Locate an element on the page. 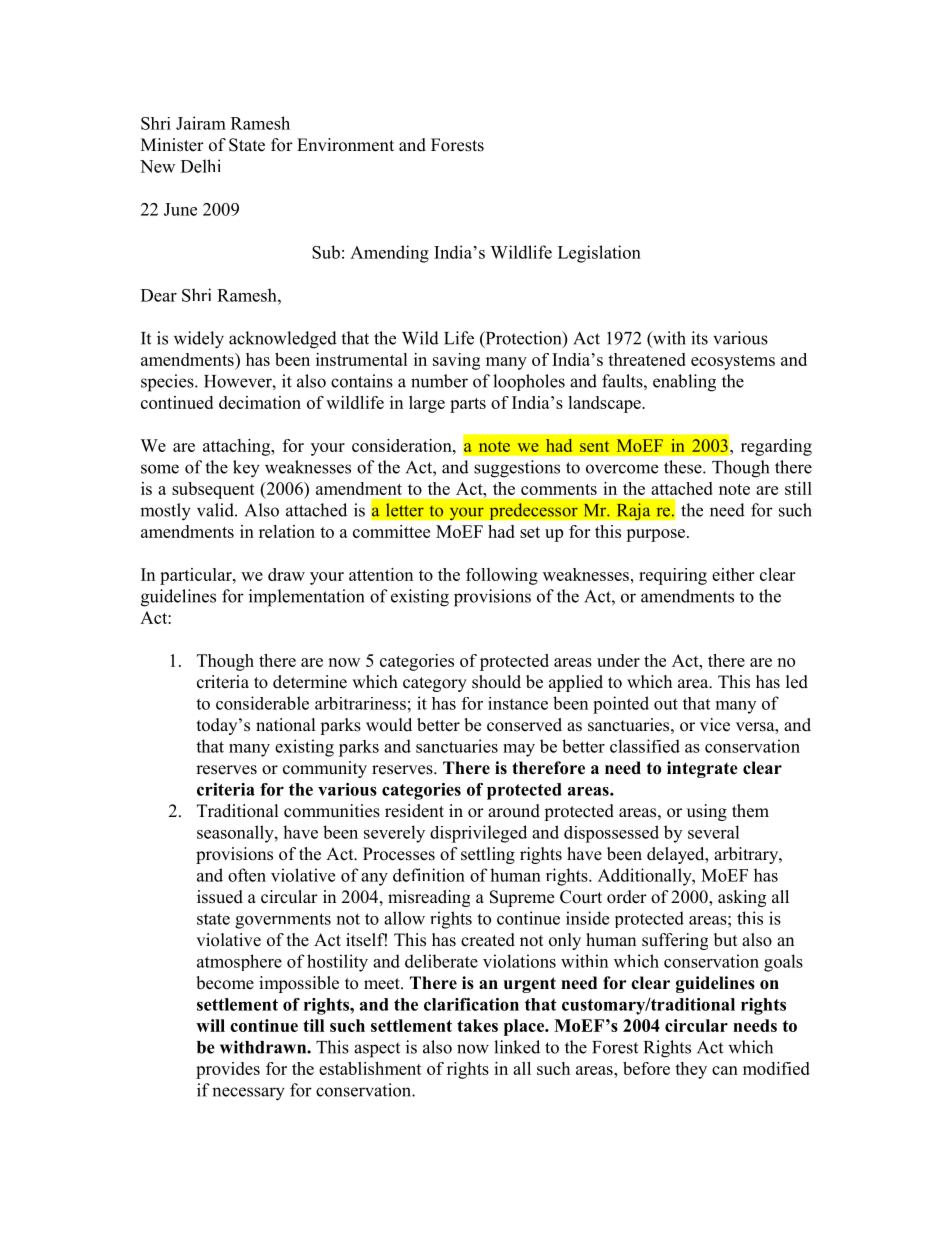 The image size is (952, 1233). Environment is located at coordinates (345, 145).
